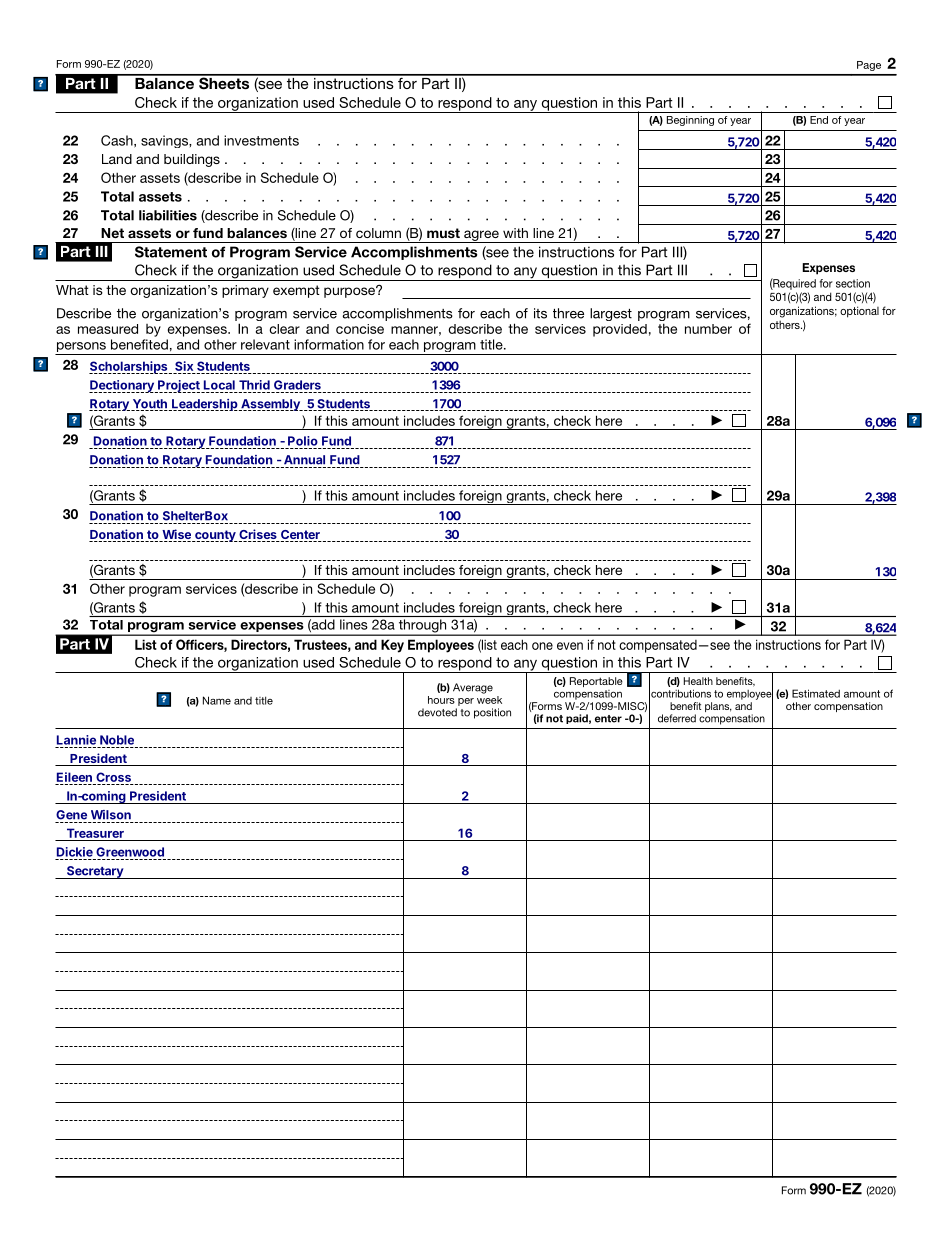  Describe the element at coordinates (304, 460) in the image. I see `Annual` at that location.
